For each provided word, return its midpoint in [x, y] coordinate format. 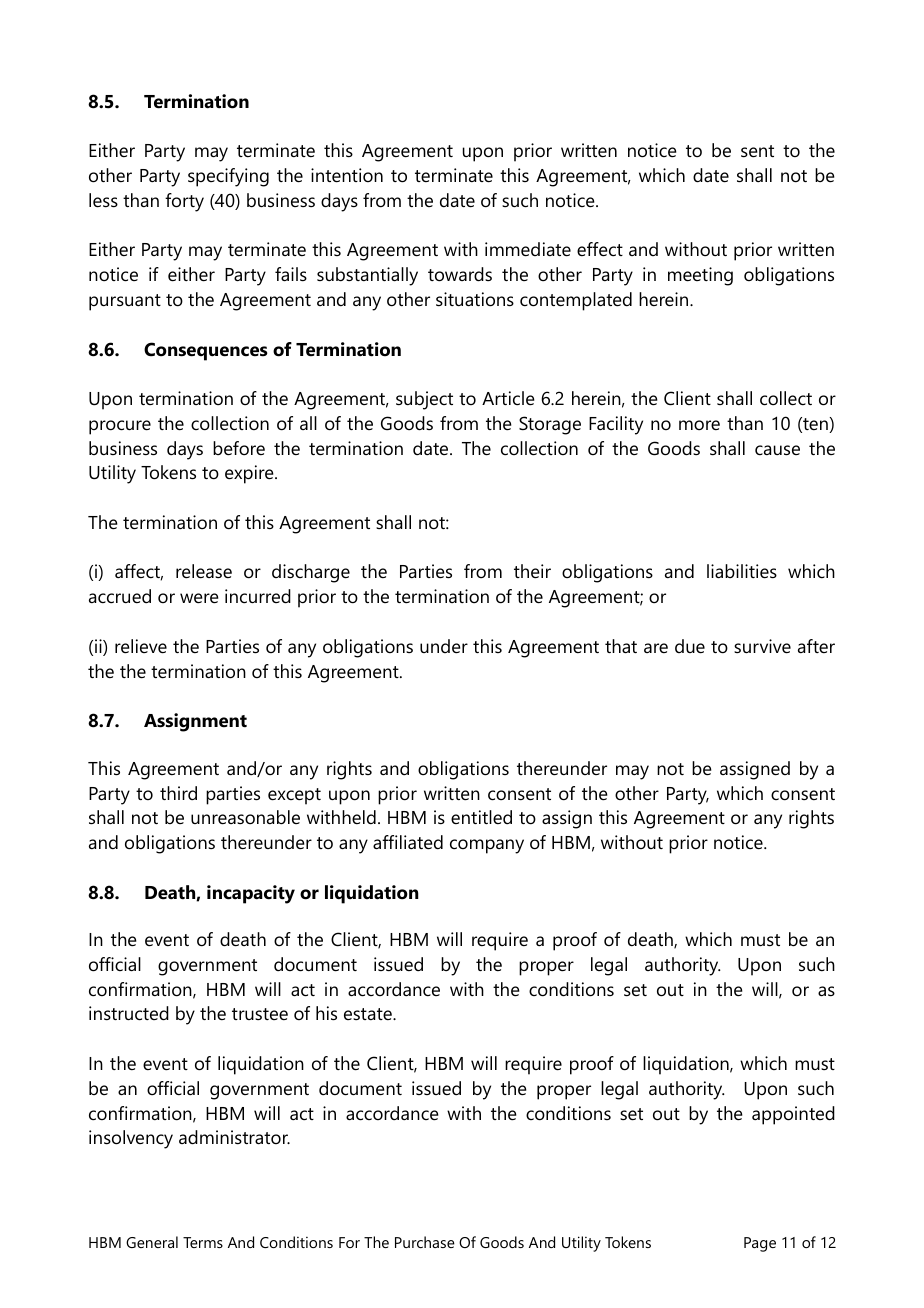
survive [762, 646]
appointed [793, 1115]
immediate [528, 249]
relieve [141, 646]
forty [184, 202]
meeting [700, 276]
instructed [129, 1013]
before [239, 448]
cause [777, 450]
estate [369, 1014]
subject [424, 400]
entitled [481, 817]
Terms [203, 1242]
